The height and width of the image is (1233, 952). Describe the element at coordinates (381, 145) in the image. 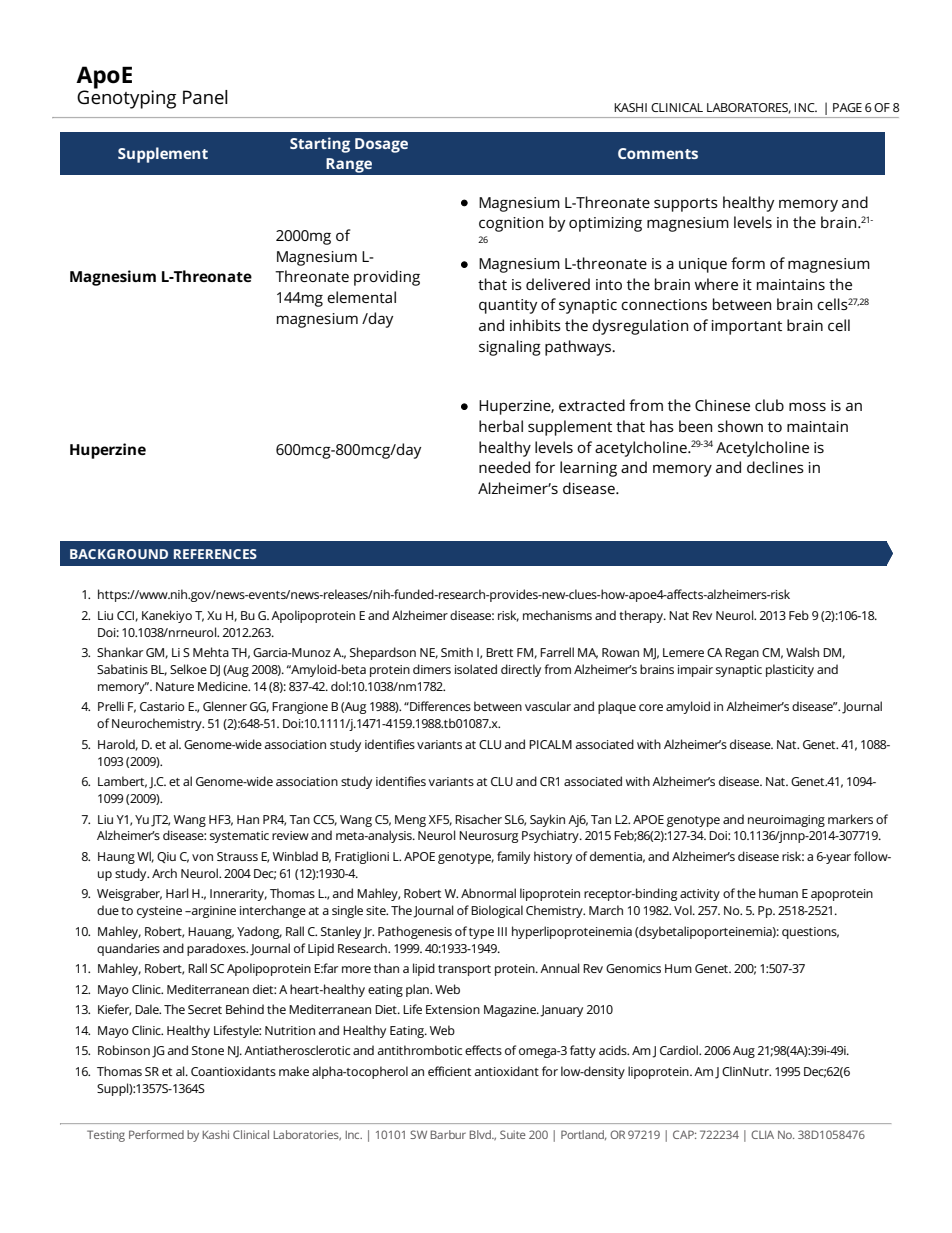

I see `Dosage` at that location.
